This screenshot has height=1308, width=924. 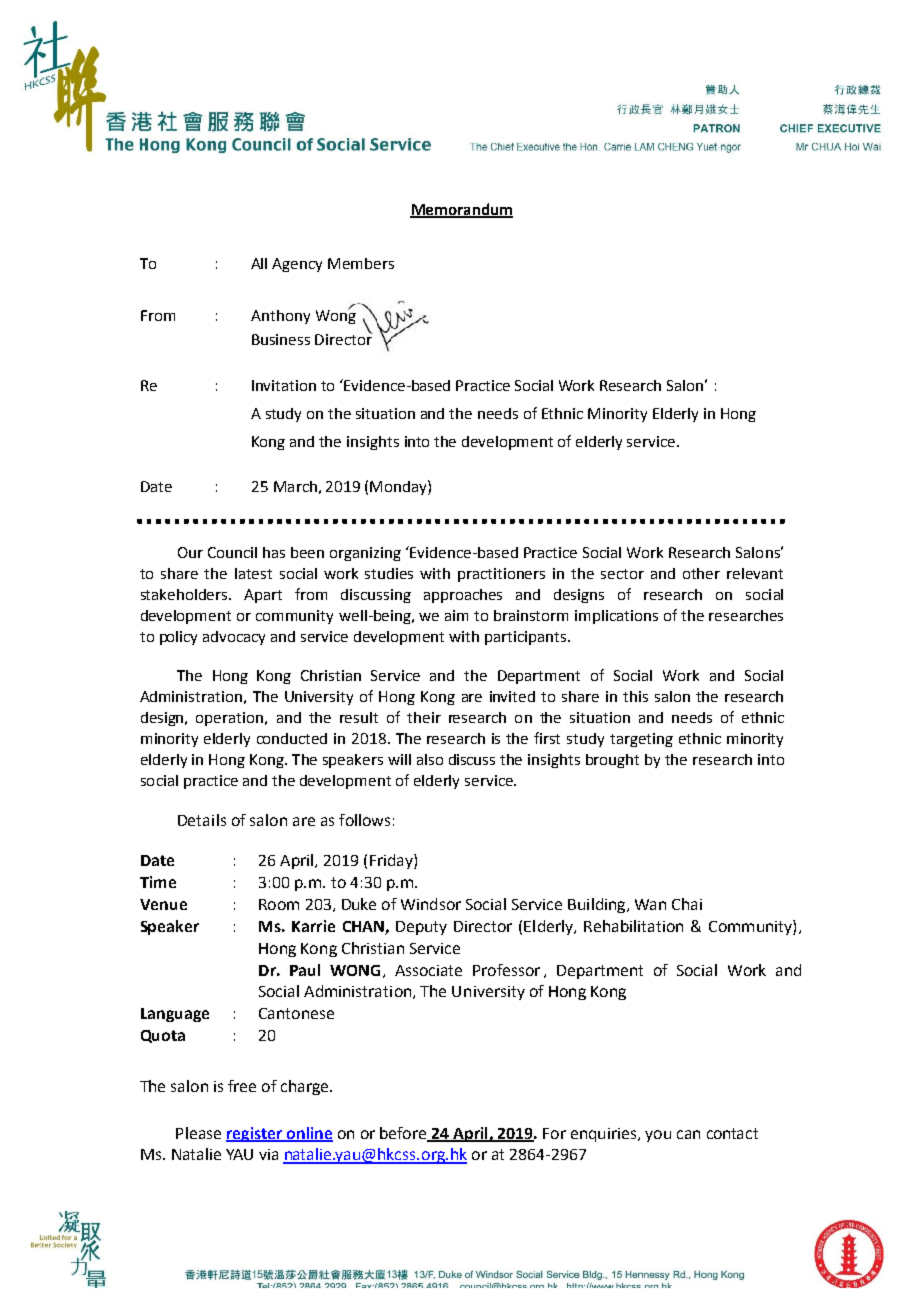 I want to click on Chai, so click(x=687, y=904).
